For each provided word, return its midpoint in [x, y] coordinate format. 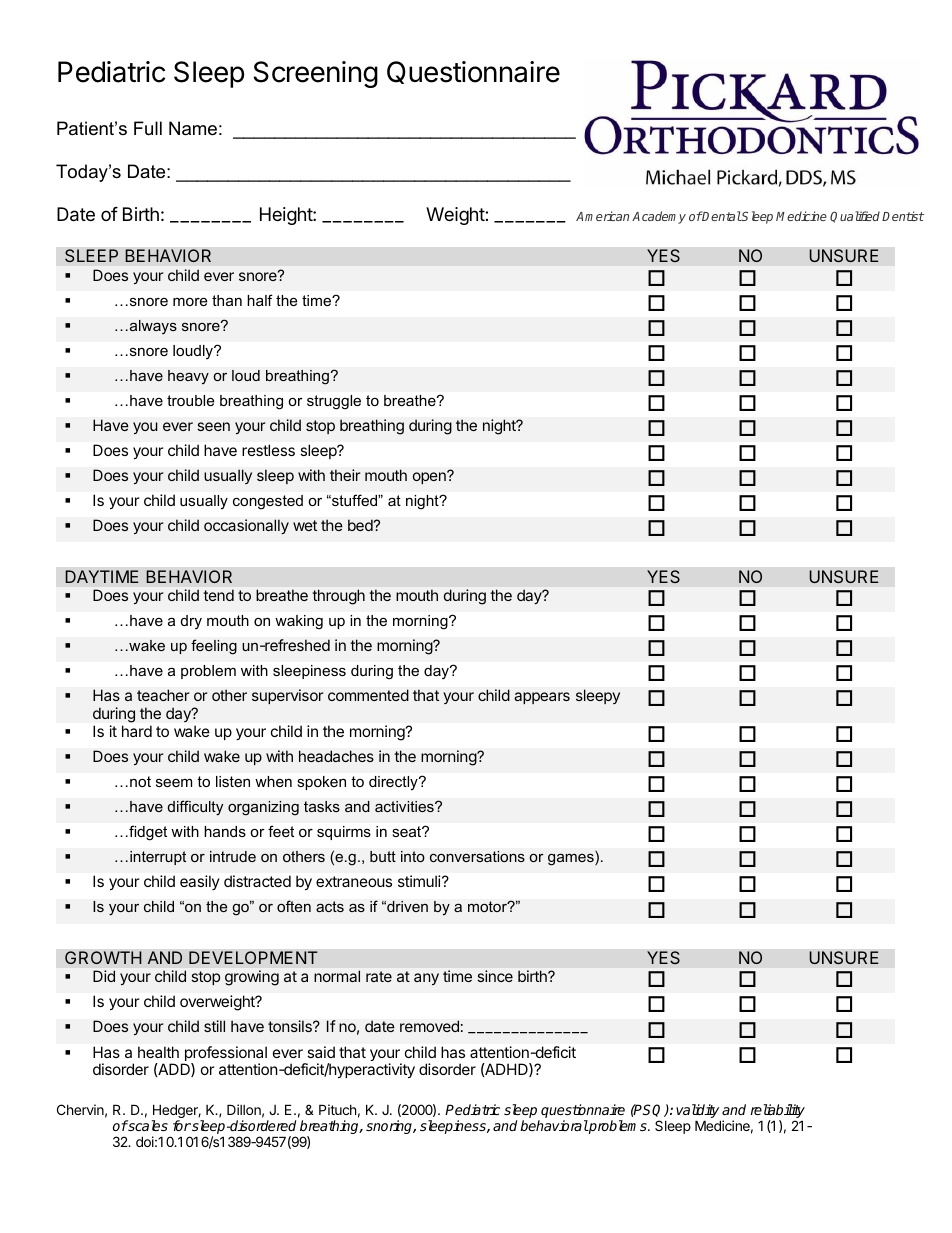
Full [148, 128]
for [182, 1125]
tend [218, 595]
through [338, 597]
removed [429, 1026]
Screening [316, 74]
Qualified [856, 217]
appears [542, 698]
